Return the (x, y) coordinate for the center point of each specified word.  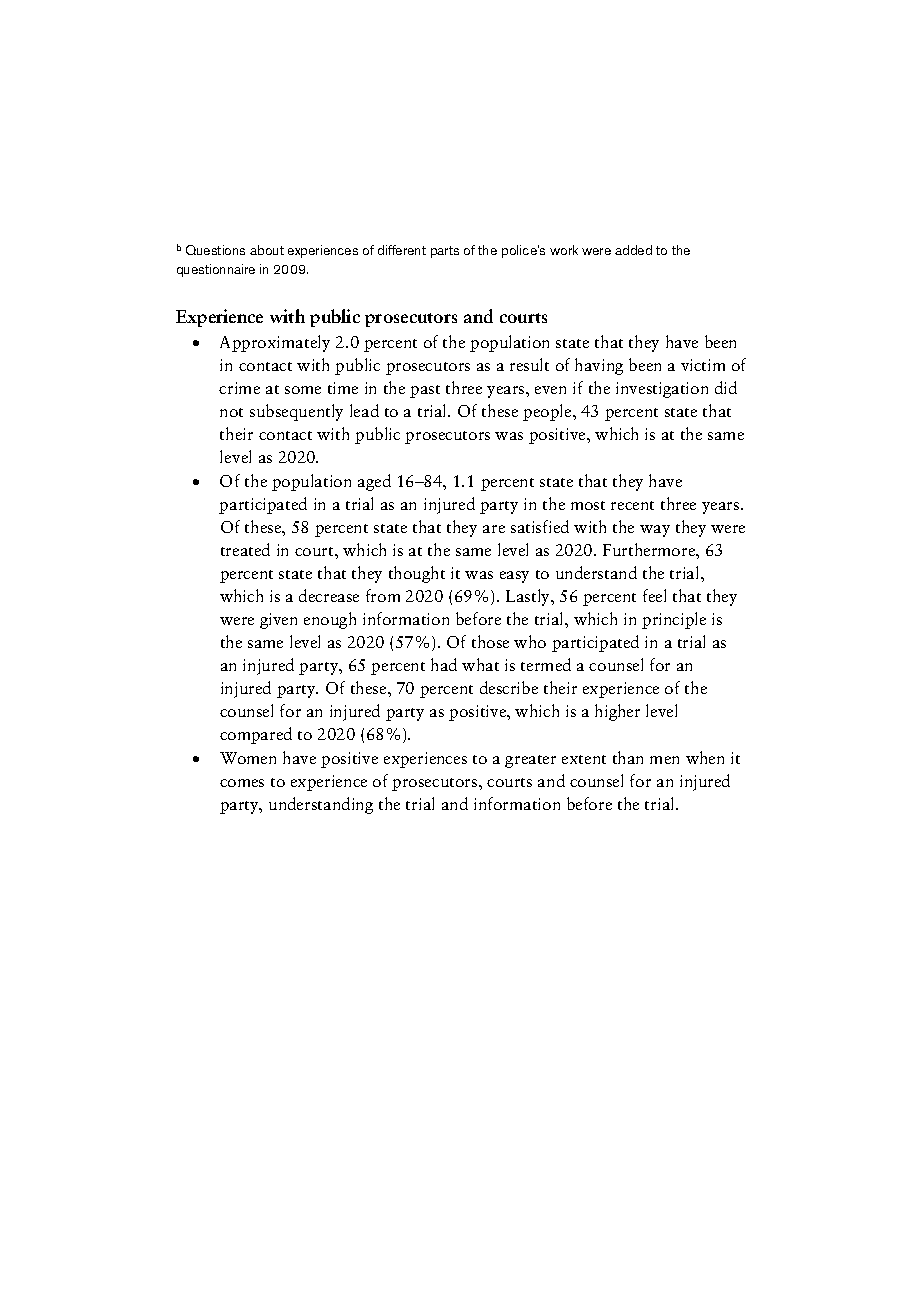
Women (248, 758)
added (633, 250)
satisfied (540, 526)
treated (245, 549)
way (655, 531)
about (267, 250)
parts (445, 252)
